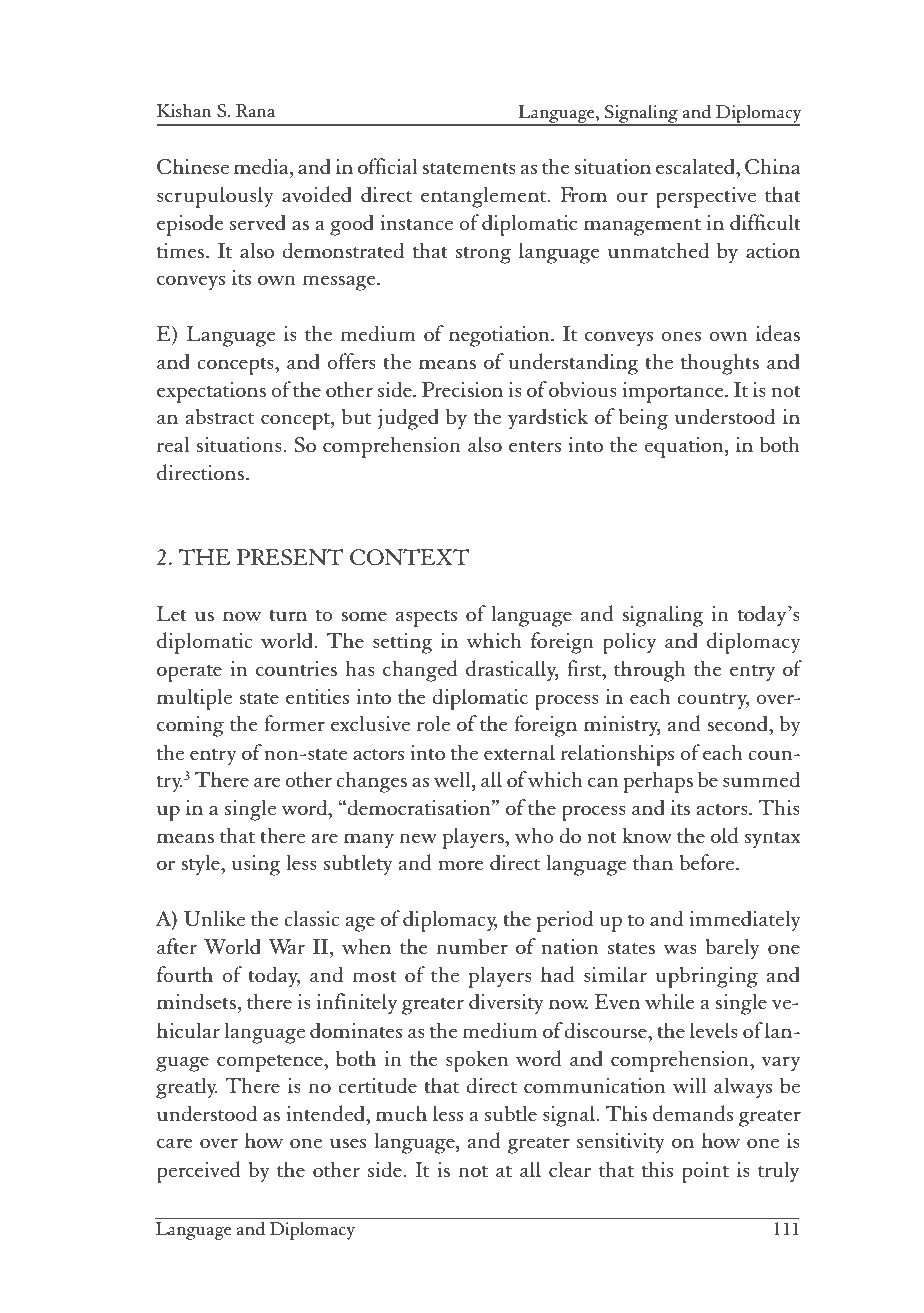 The height and width of the screenshot is (1313, 924). Describe the element at coordinates (401, 1113) in the screenshot. I see `much` at that location.
